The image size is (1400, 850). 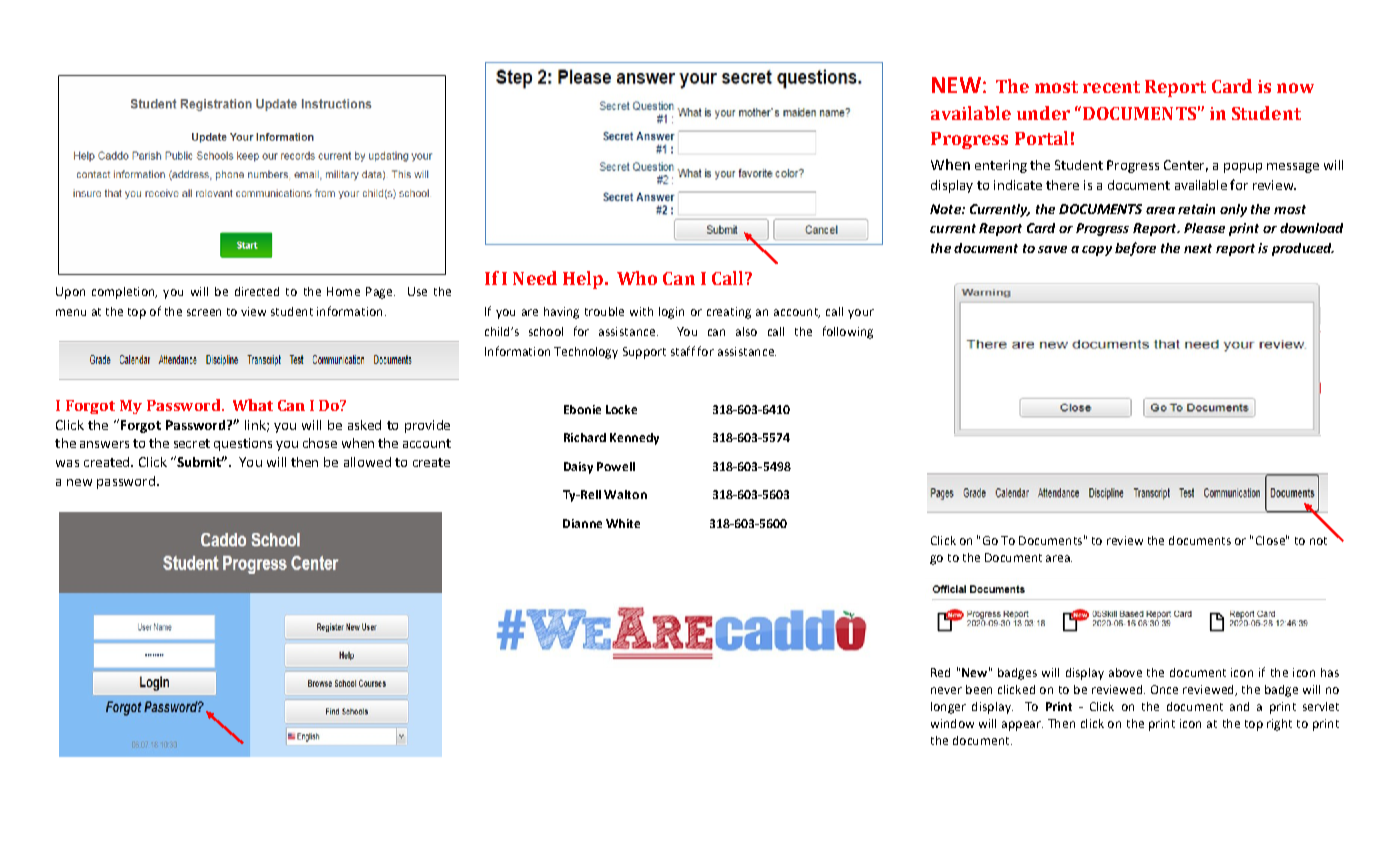 What do you see at coordinates (948, 708) in the image?
I see `longer` at bounding box center [948, 708].
